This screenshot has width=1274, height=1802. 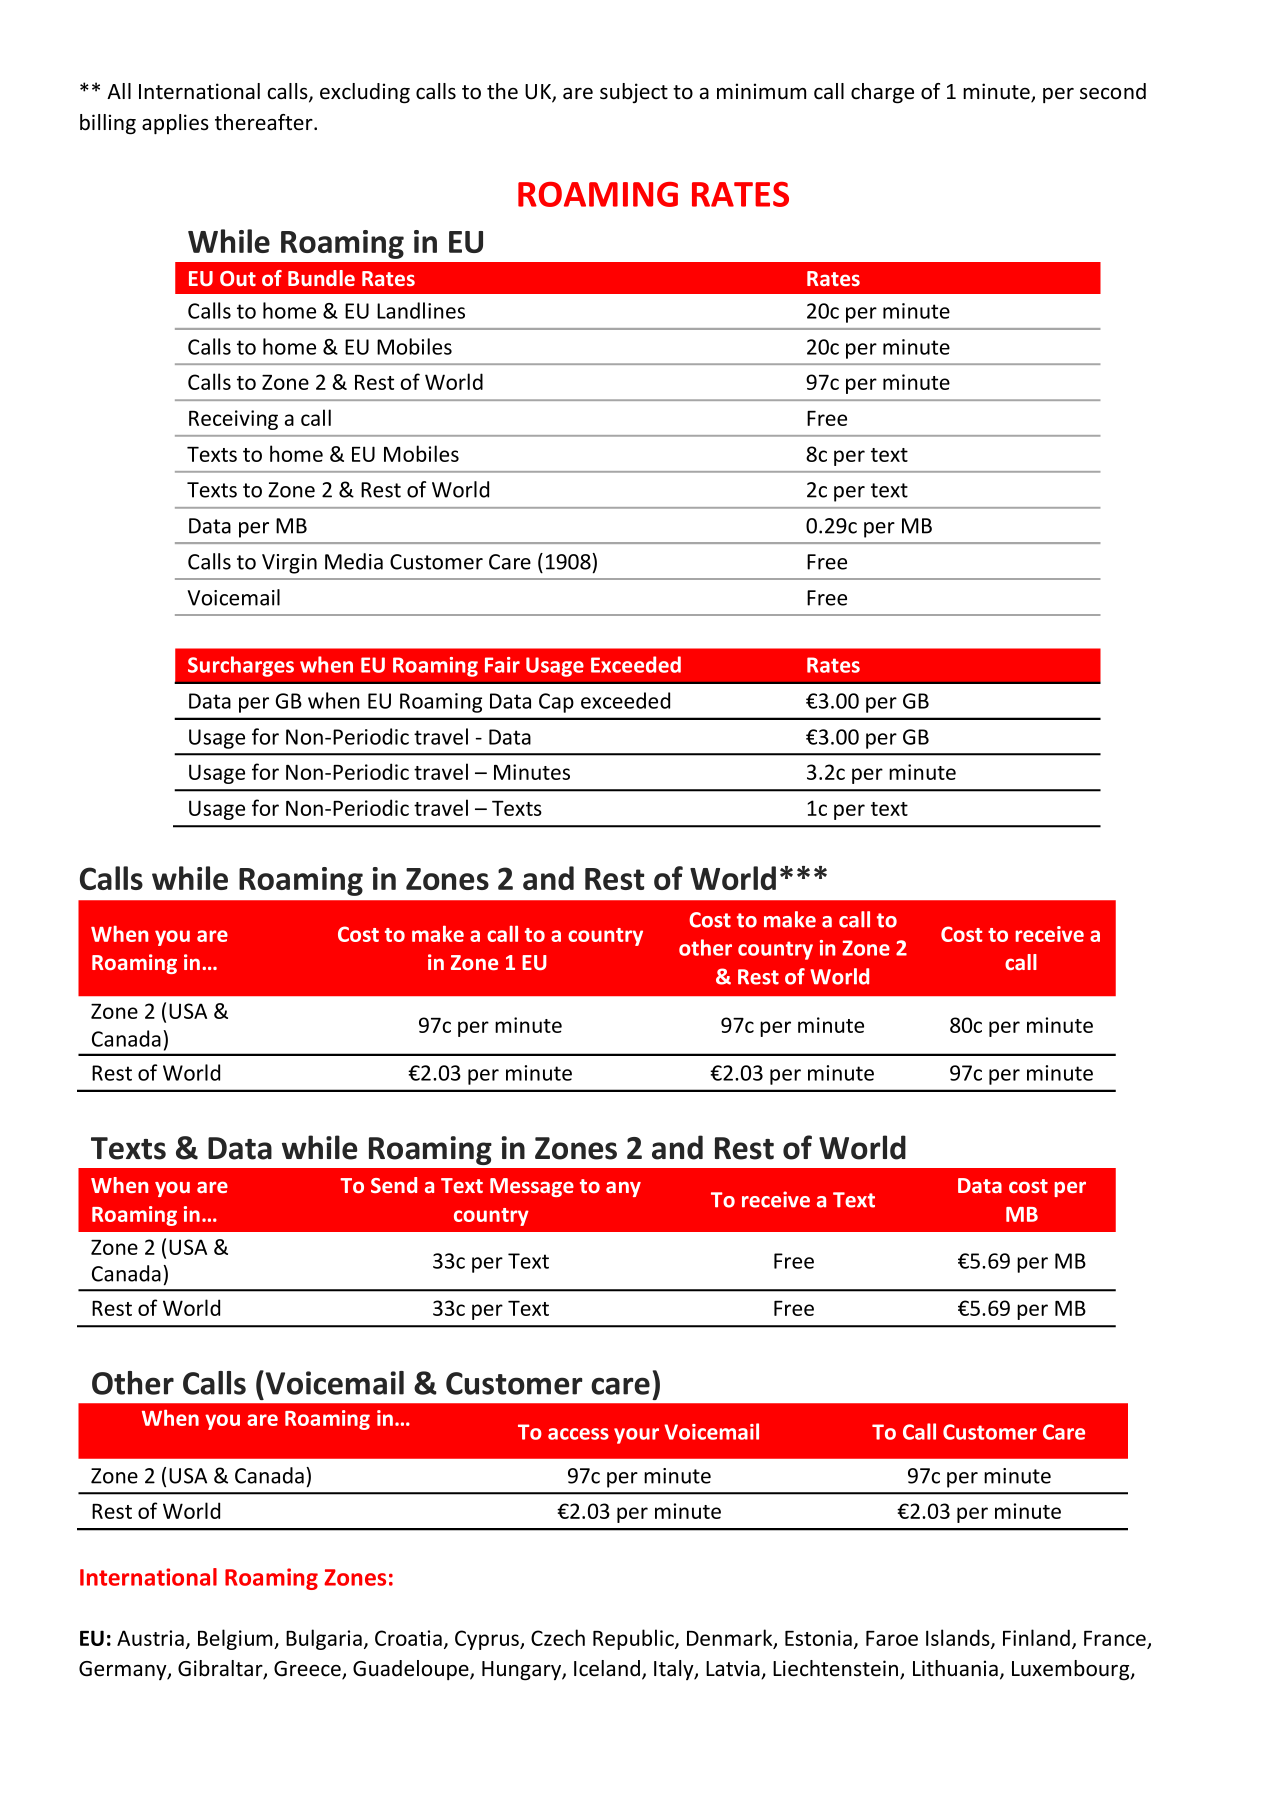 I want to click on Finland, so click(x=1036, y=1637).
